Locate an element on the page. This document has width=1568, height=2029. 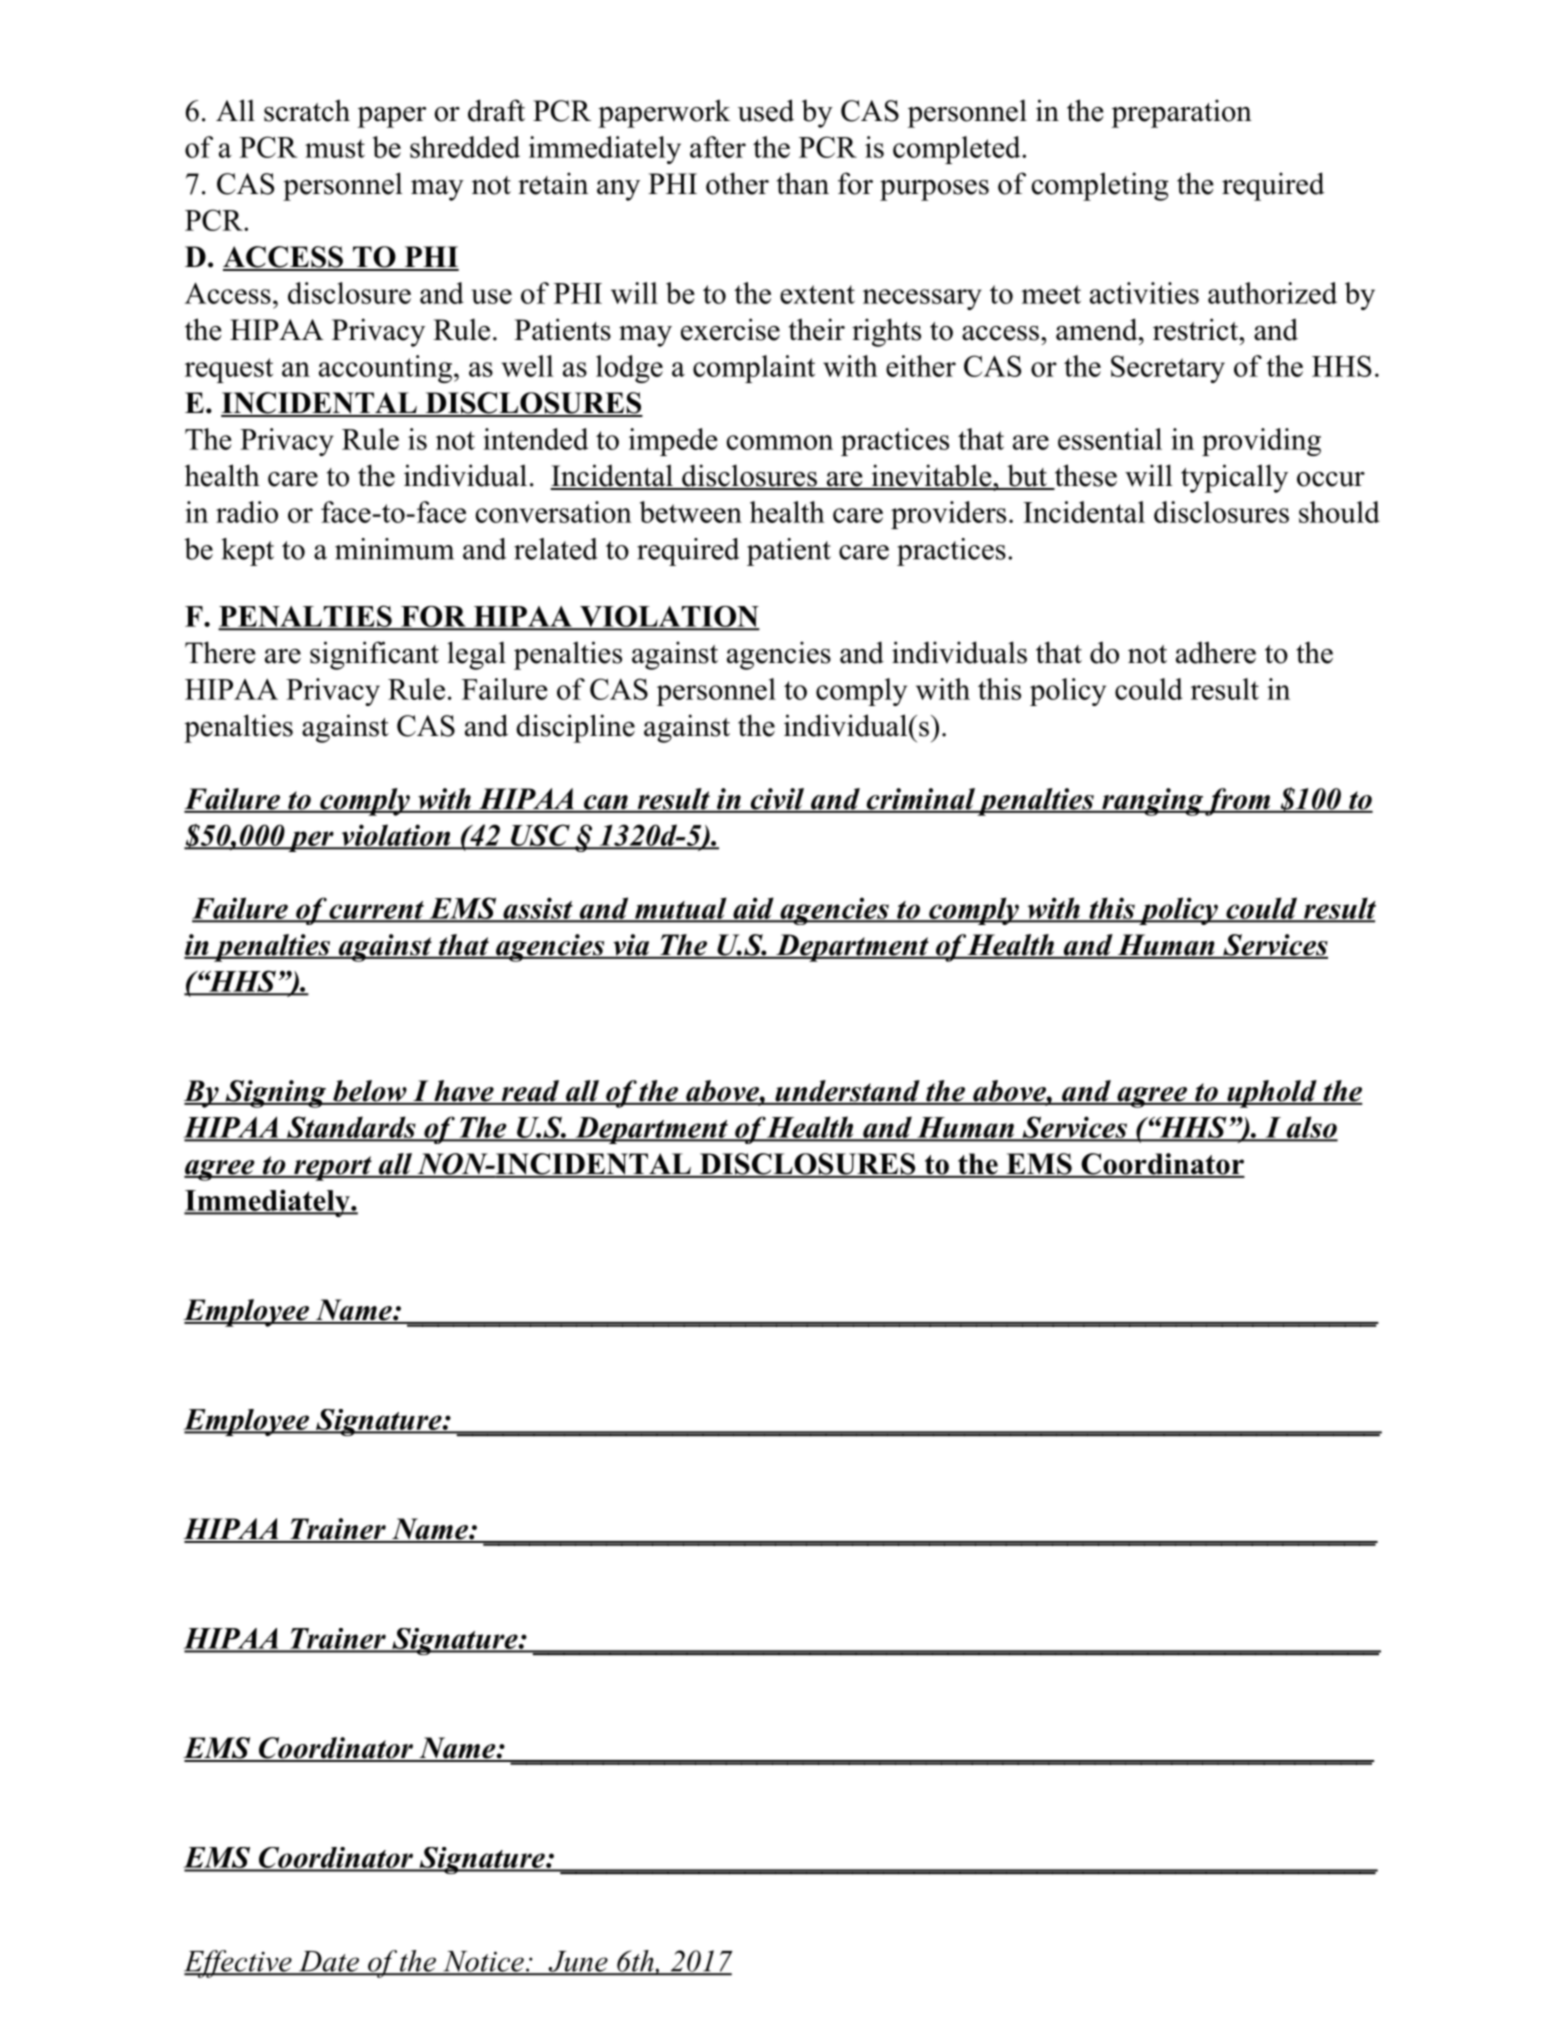
than is located at coordinates (803, 183).
